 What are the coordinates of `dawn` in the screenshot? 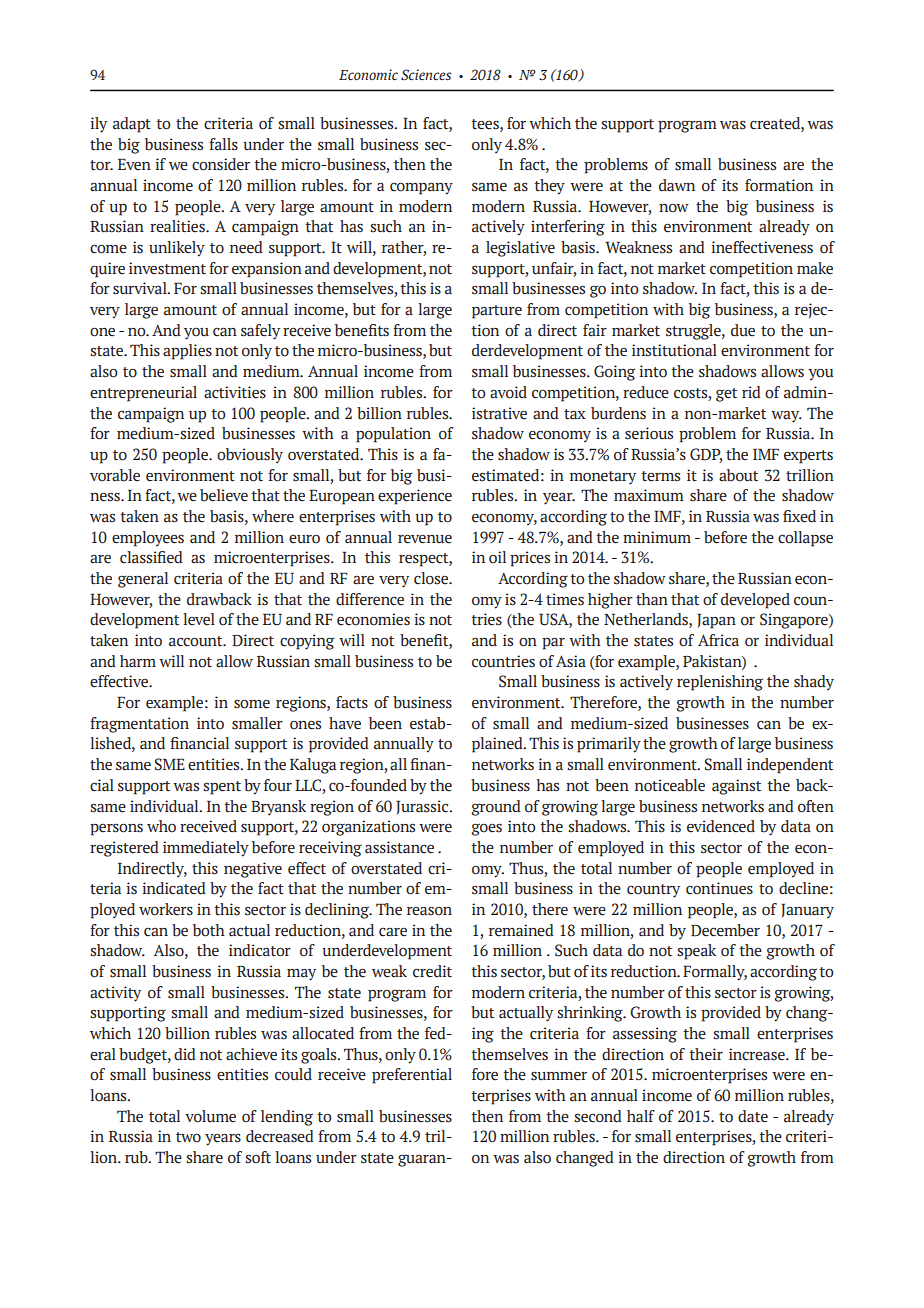 It's located at (677, 185).
